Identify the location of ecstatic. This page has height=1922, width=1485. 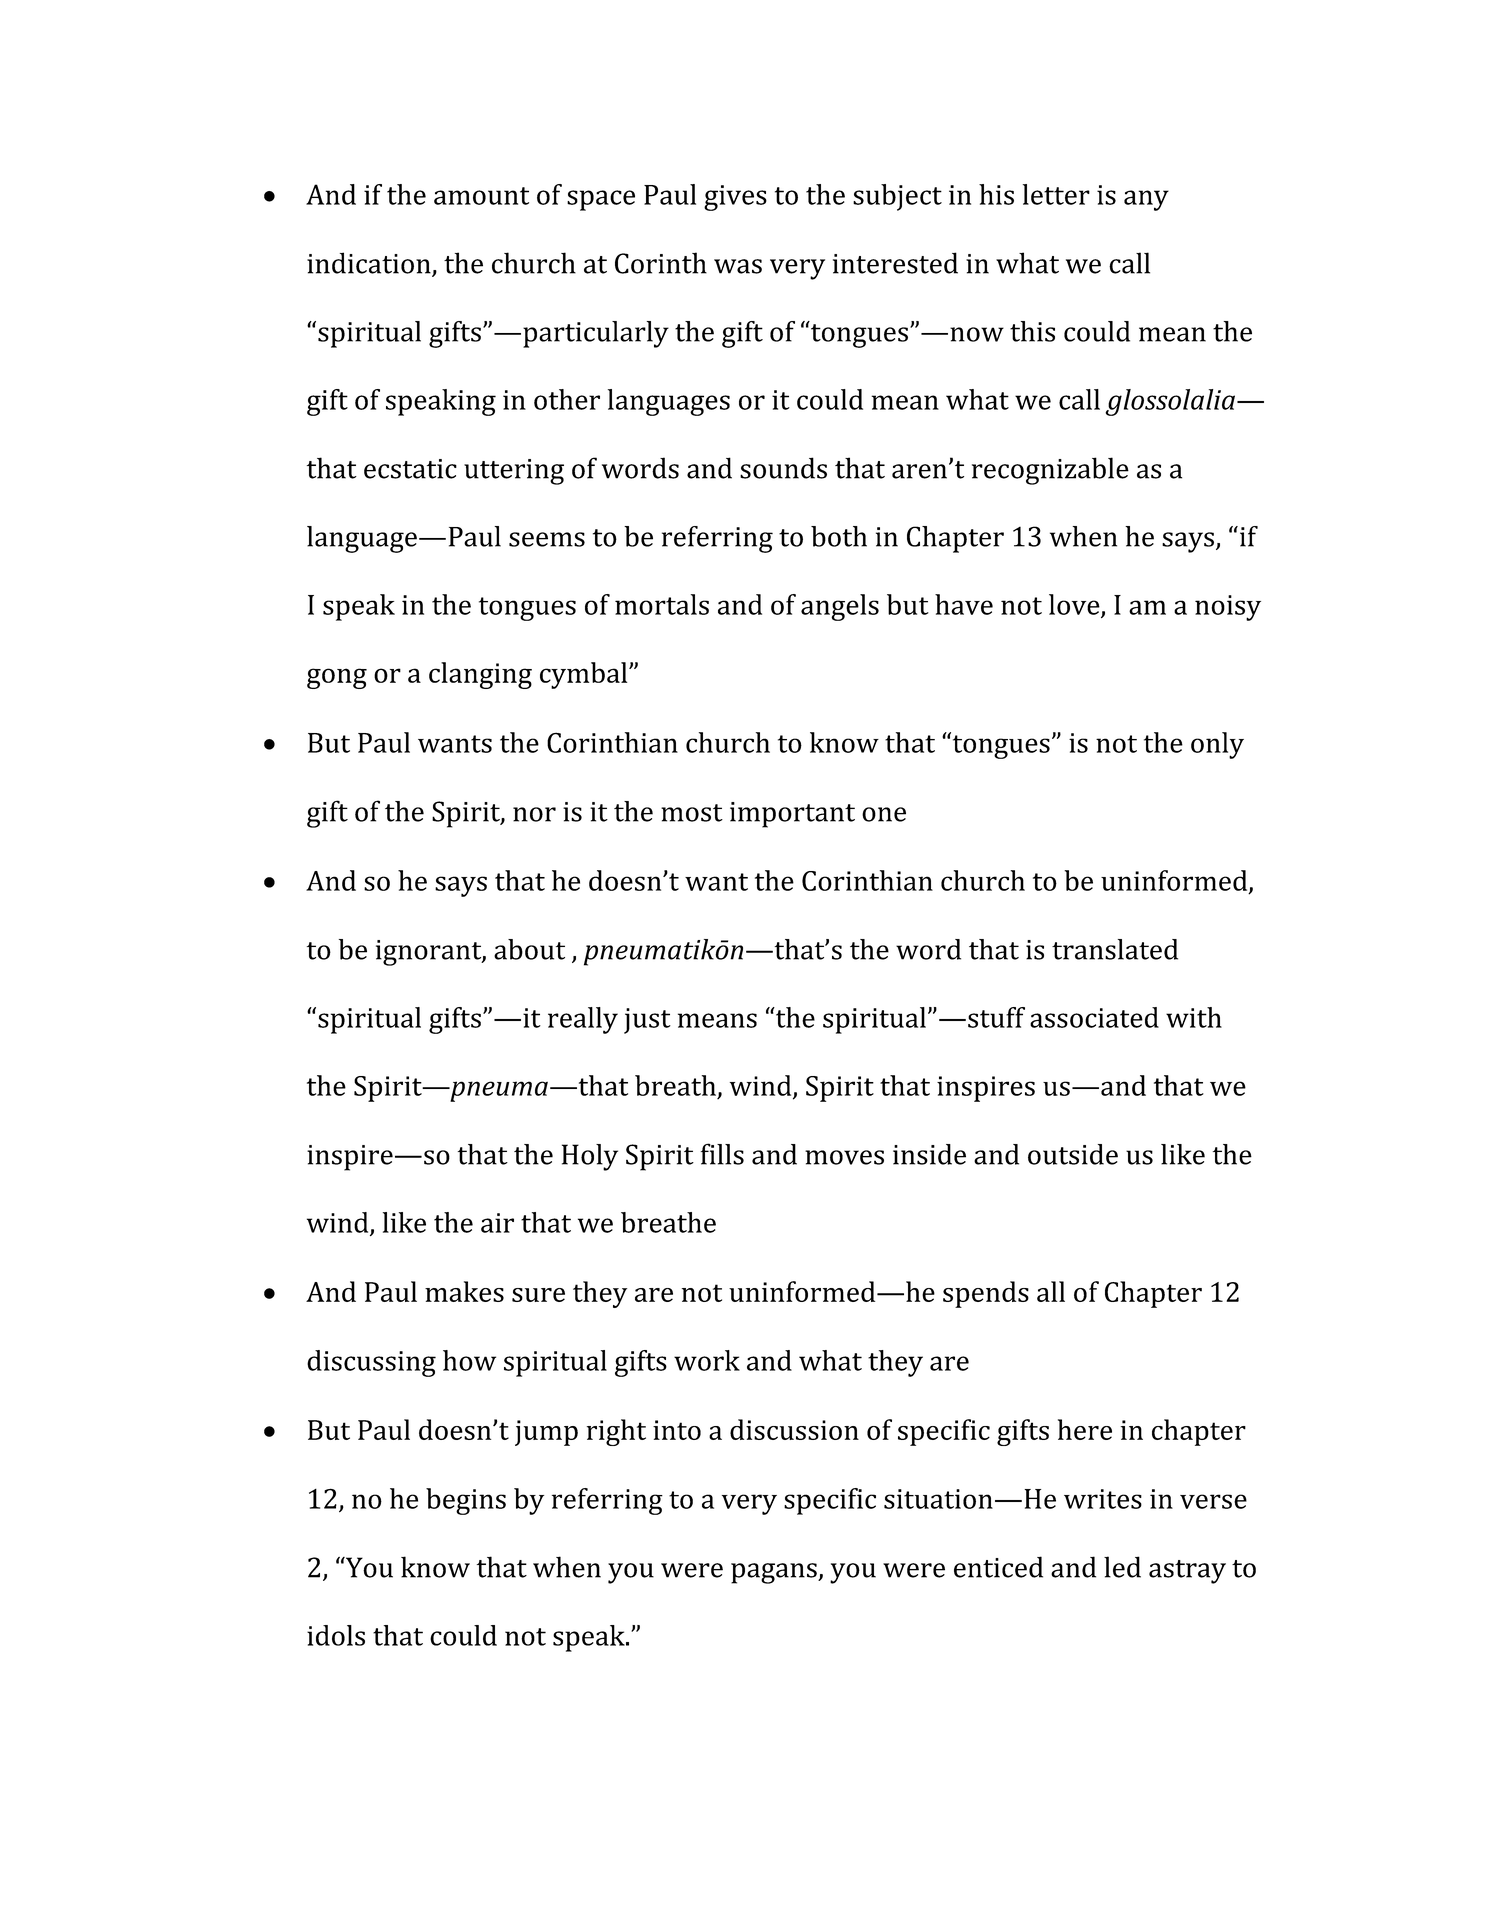
(410, 469).
